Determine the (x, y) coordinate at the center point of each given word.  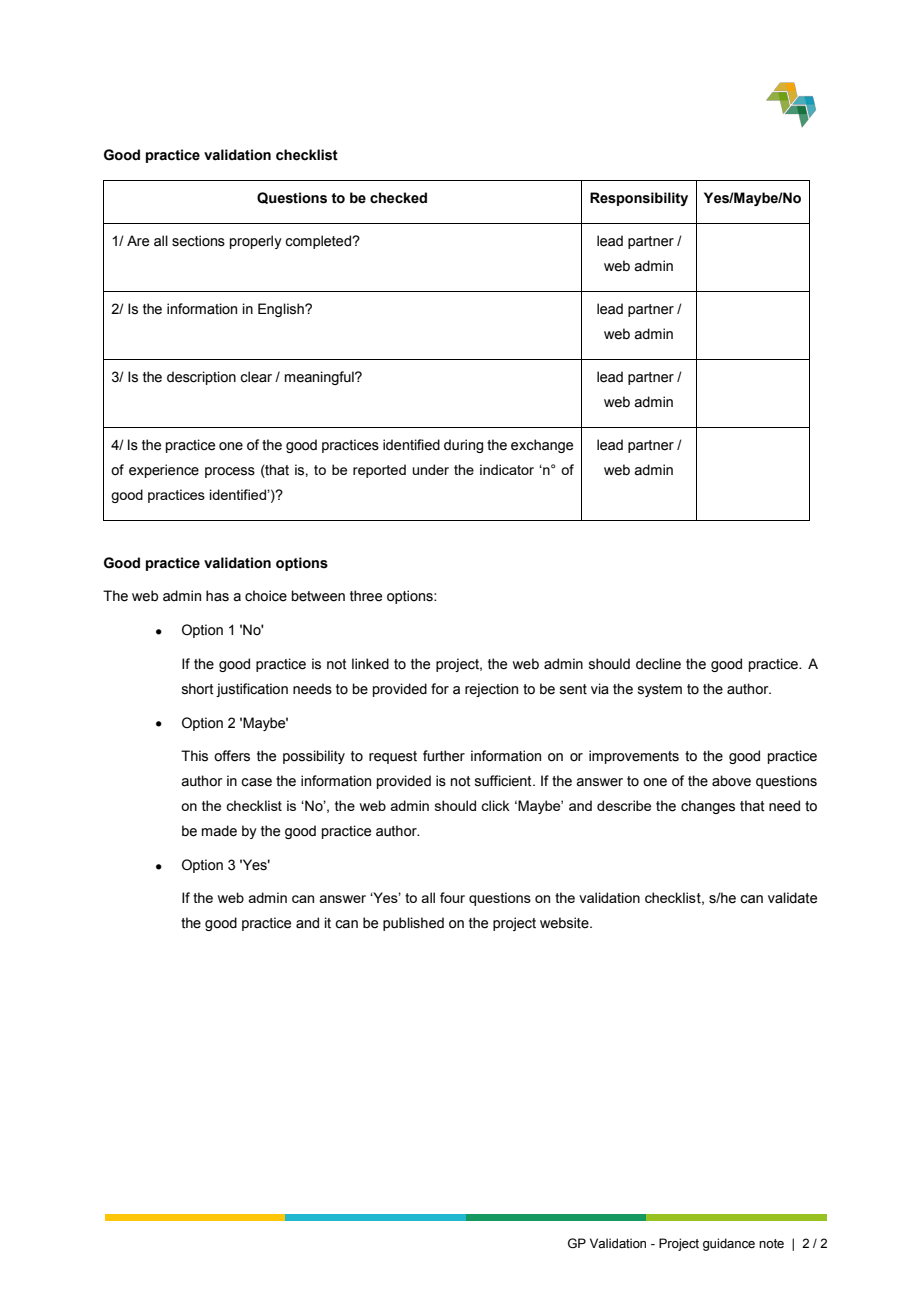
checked (398, 198)
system (660, 690)
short (198, 689)
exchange (542, 446)
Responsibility (639, 199)
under (430, 469)
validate (792, 898)
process (230, 472)
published (413, 924)
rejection (491, 690)
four (452, 897)
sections (198, 241)
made (219, 831)
